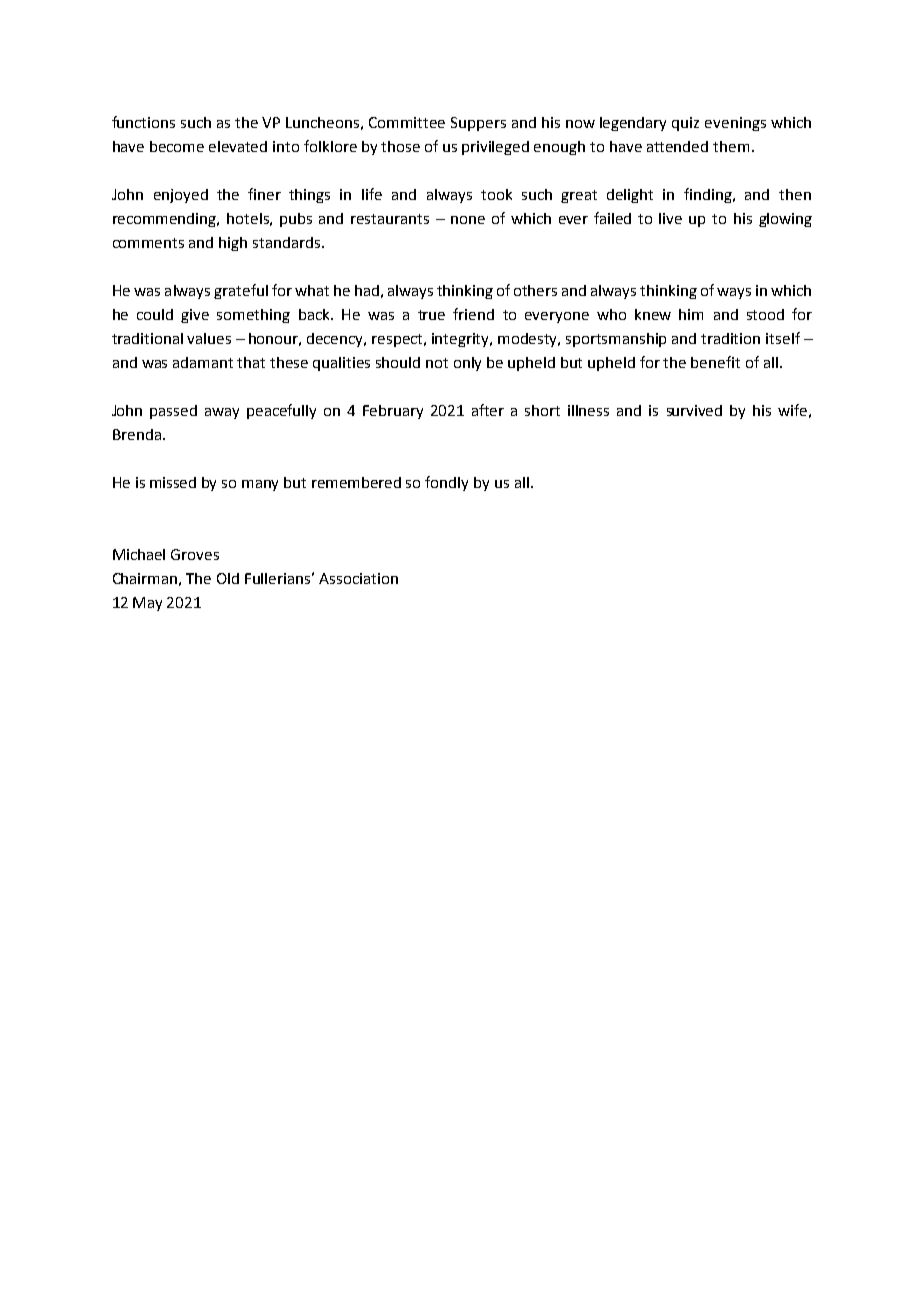  I want to click on high, so click(233, 244).
